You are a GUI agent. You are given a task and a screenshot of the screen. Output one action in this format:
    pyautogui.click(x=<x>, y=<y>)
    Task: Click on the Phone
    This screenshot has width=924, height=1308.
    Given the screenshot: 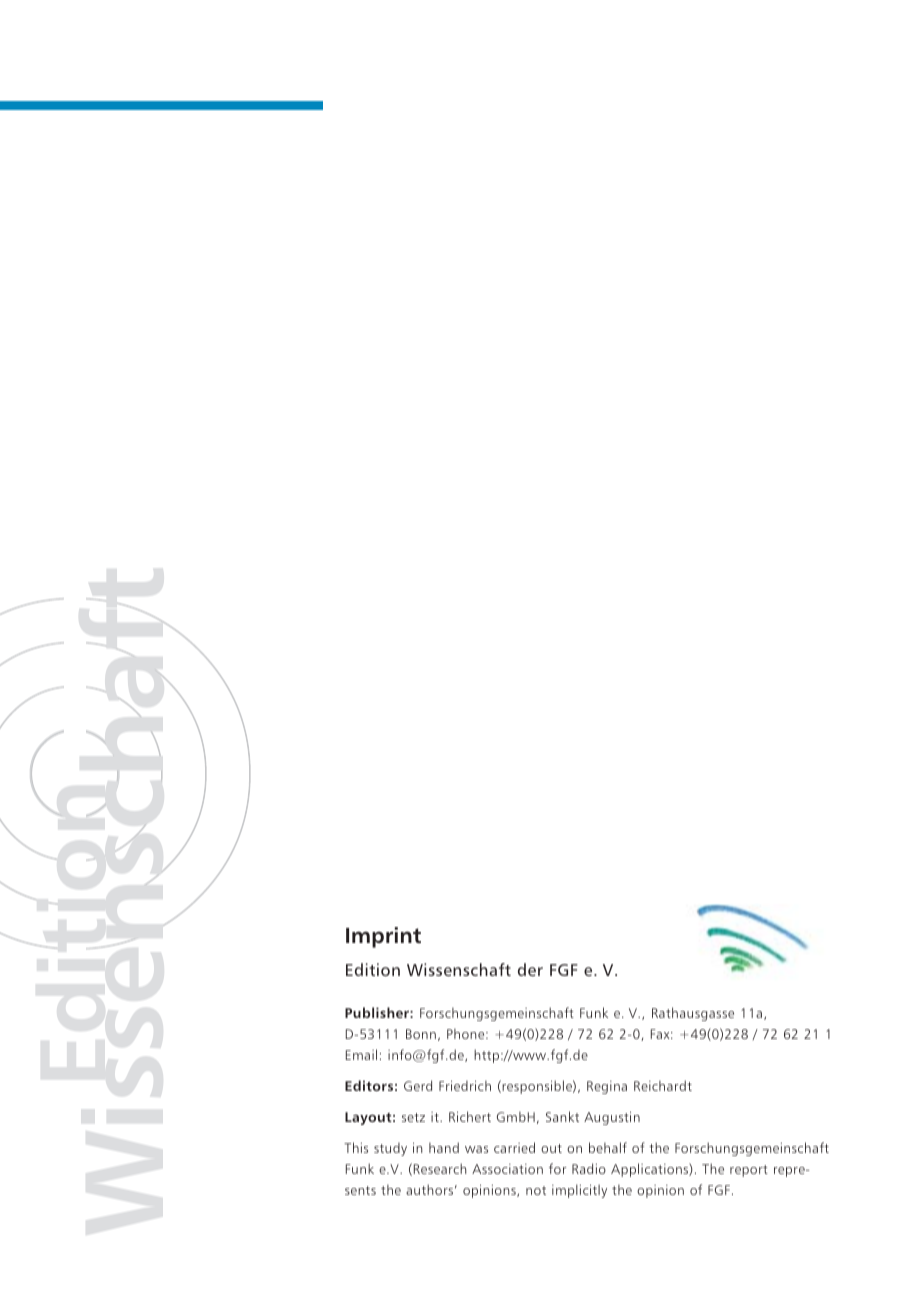 What is the action you would take?
    pyautogui.click(x=467, y=1034)
